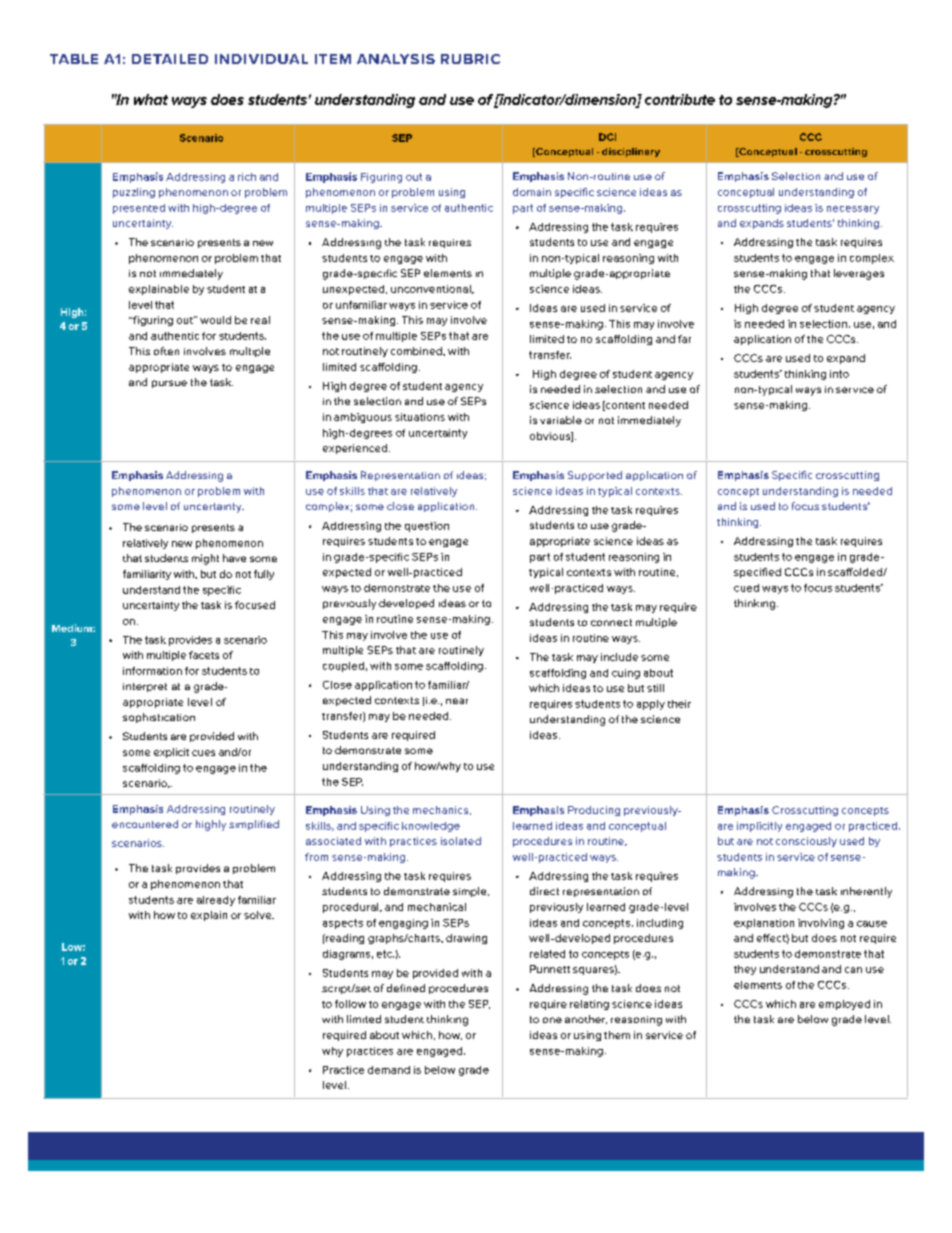 This document has height=1233, width=952. Describe the element at coordinates (145, 824) in the document. I see `encountered` at that location.
